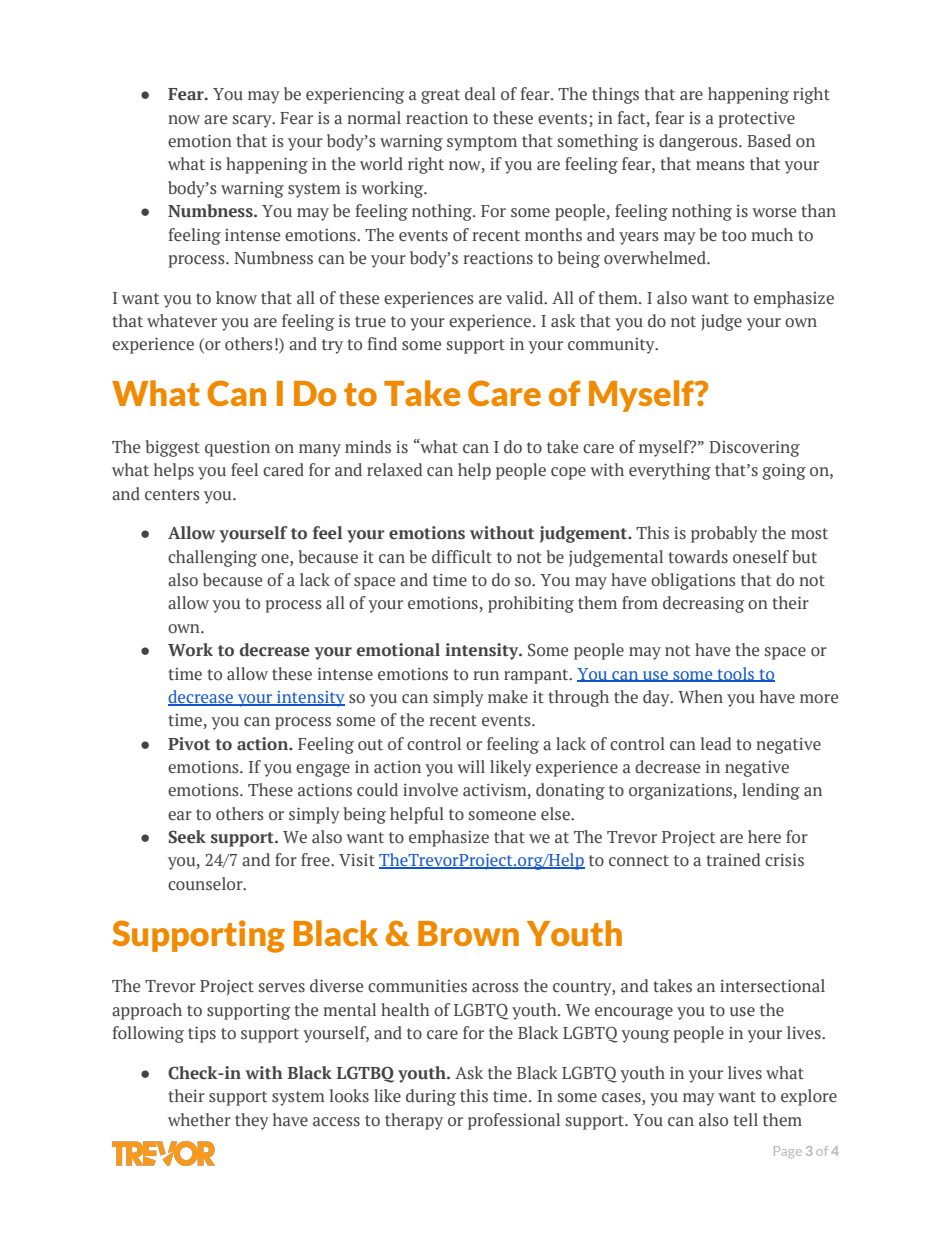 The image size is (952, 1233). What do you see at coordinates (754, 449) in the screenshot?
I see `Discovering` at bounding box center [754, 449].
